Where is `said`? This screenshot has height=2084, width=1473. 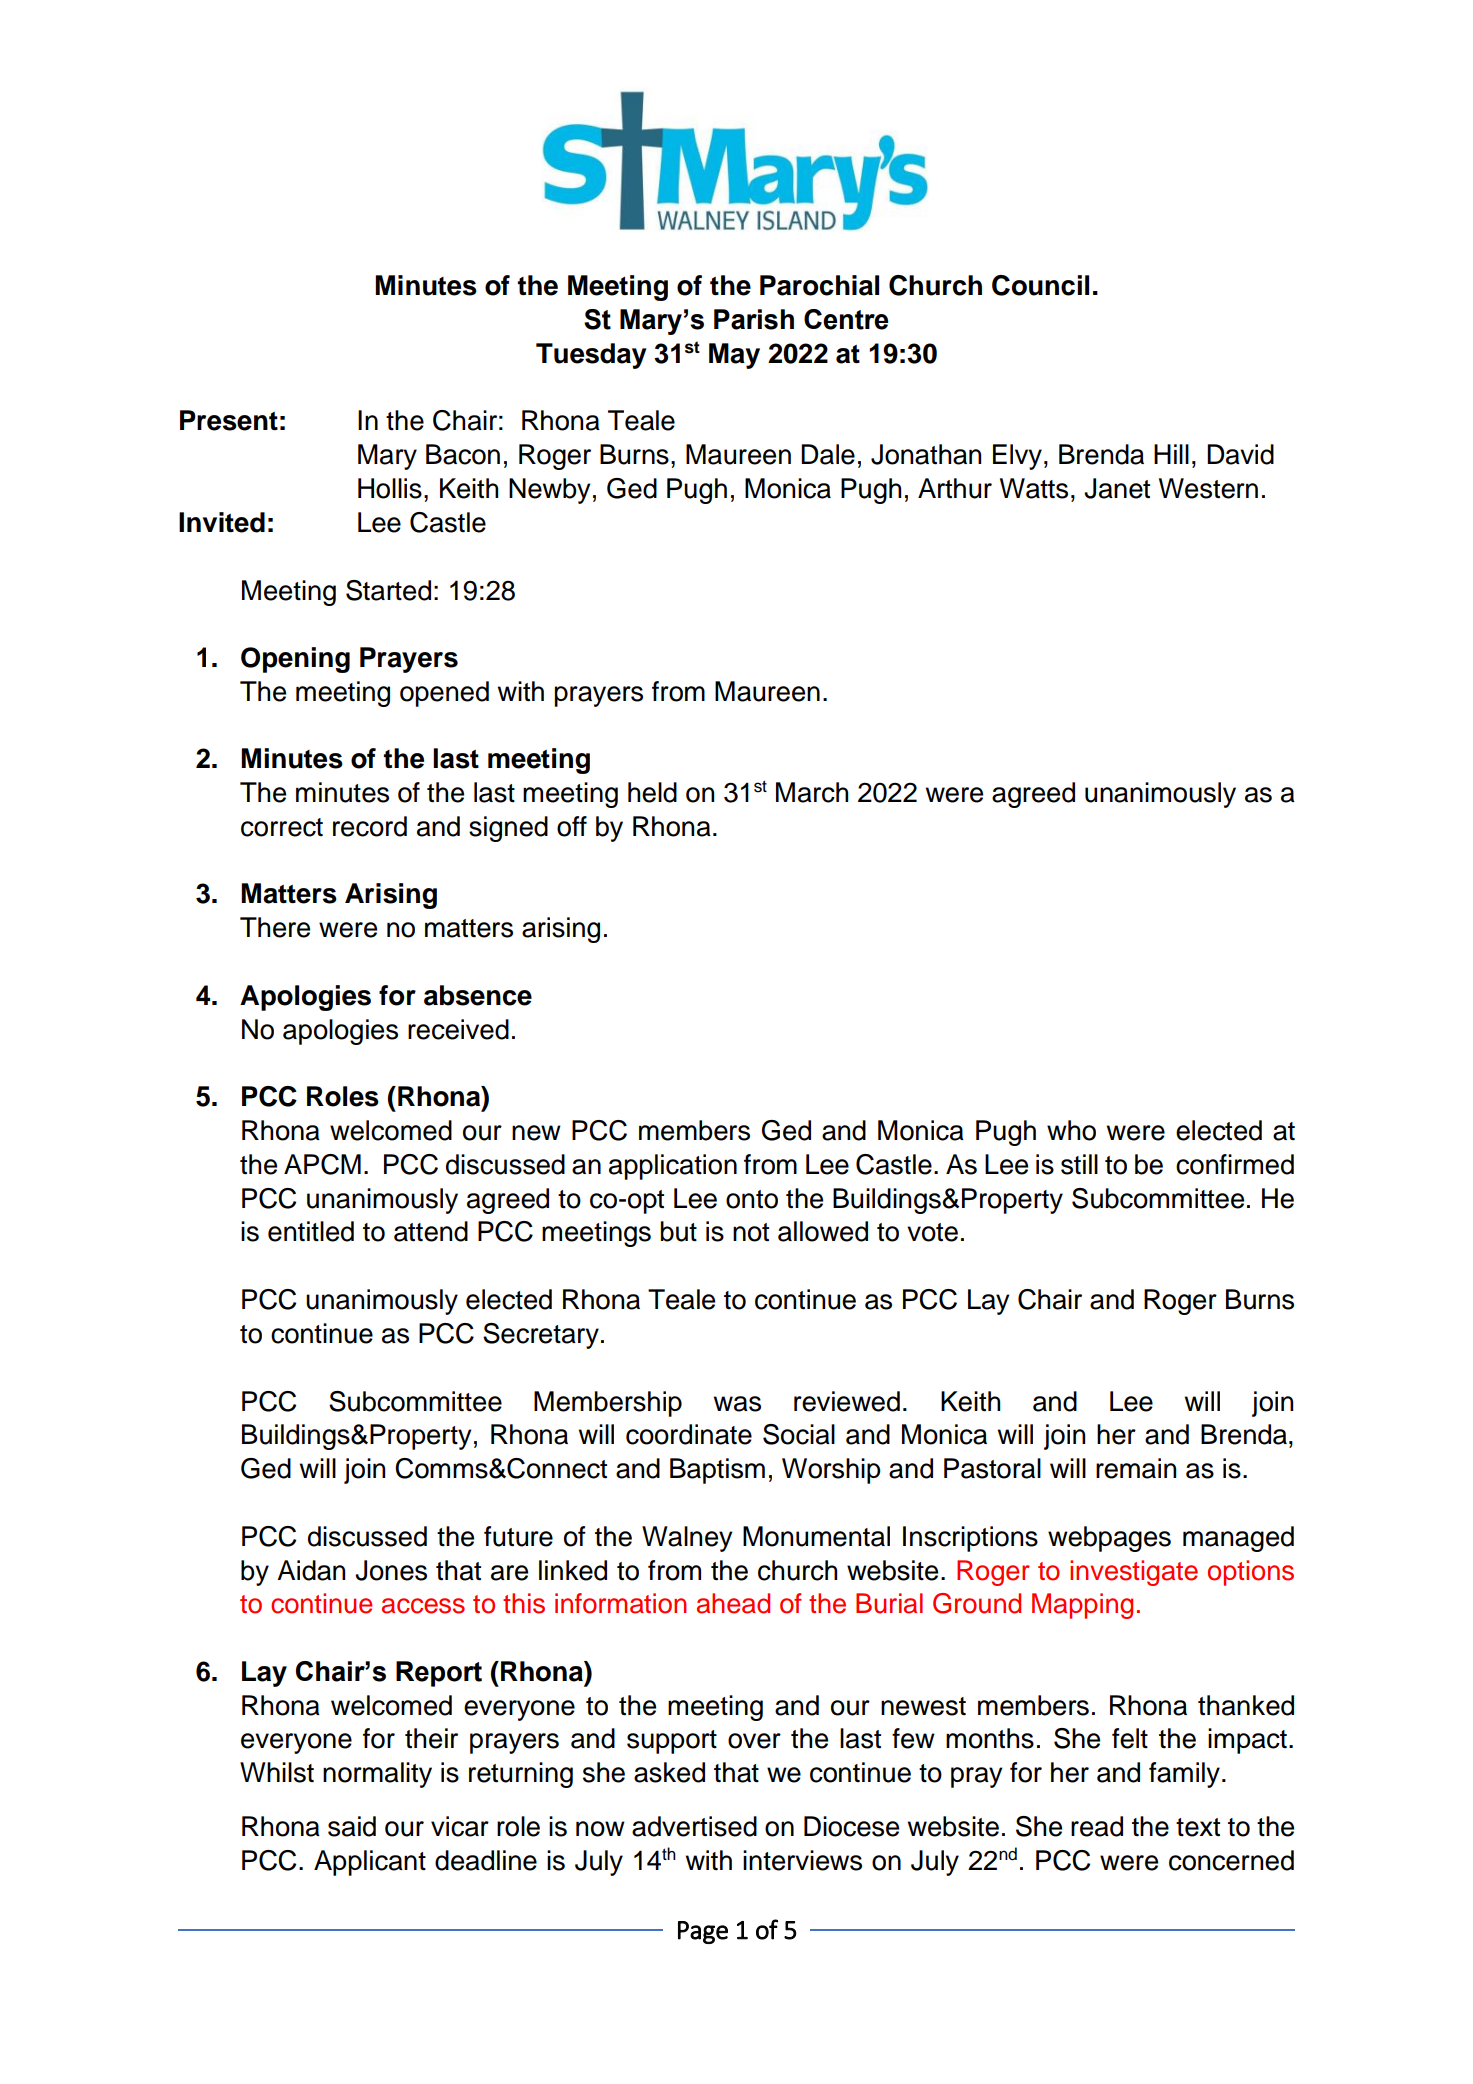
said is located at coordinates (352, 1826).
